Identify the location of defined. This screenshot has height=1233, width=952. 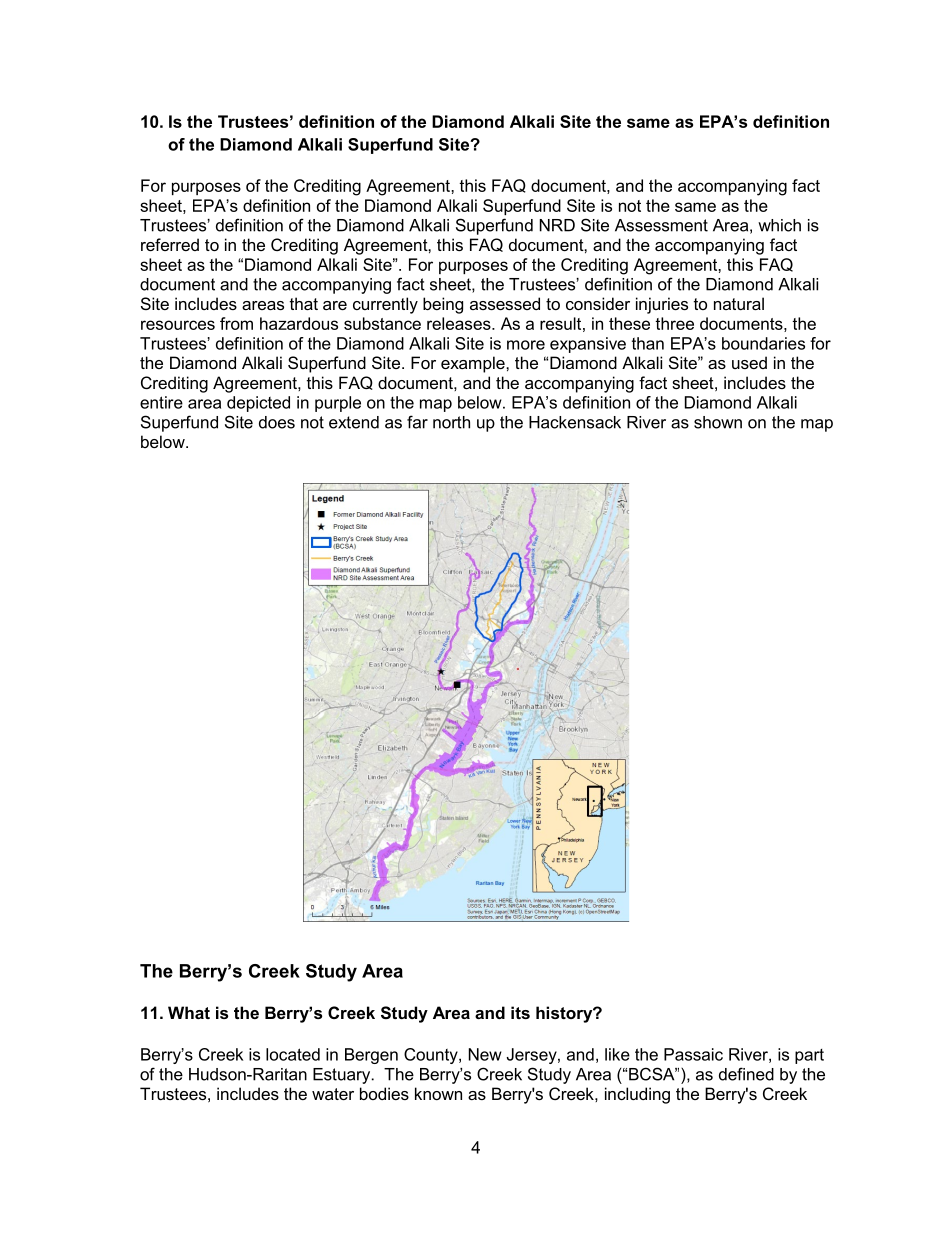
(746, 1074).
